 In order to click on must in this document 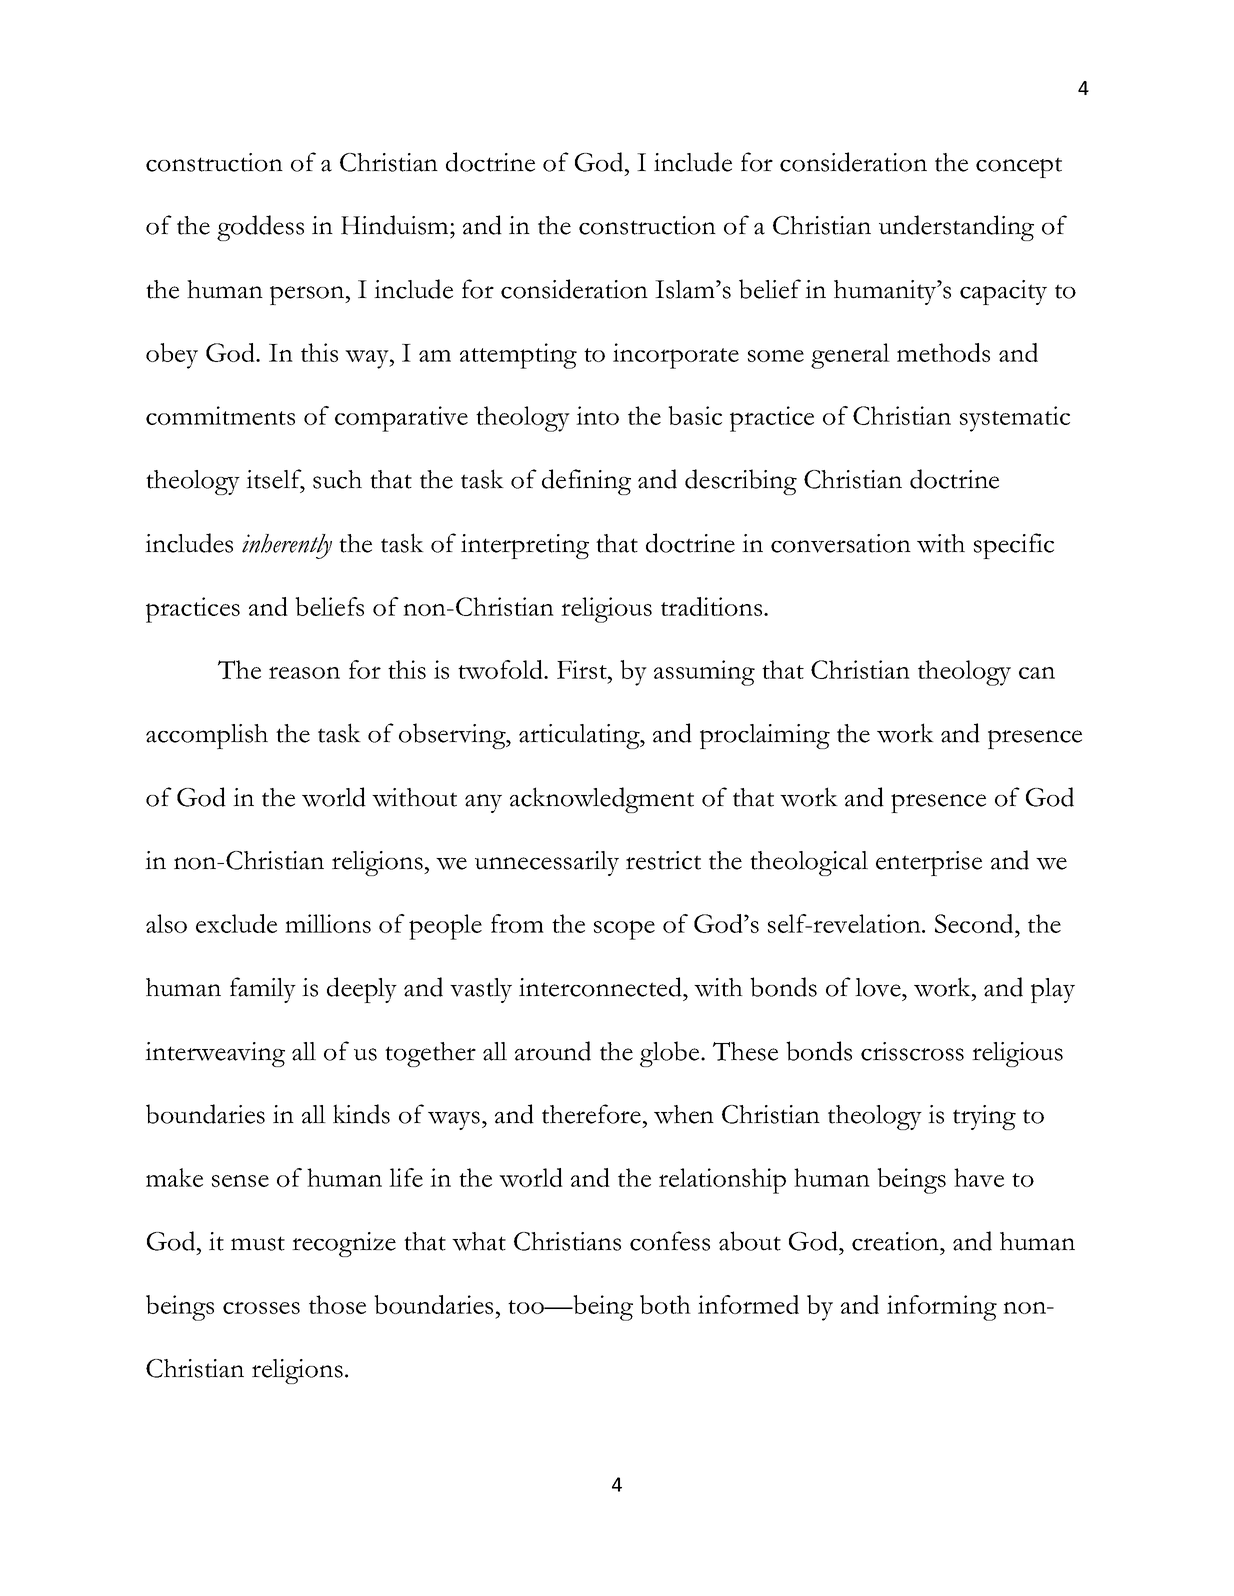, I will do `click(258, 1243)`.
